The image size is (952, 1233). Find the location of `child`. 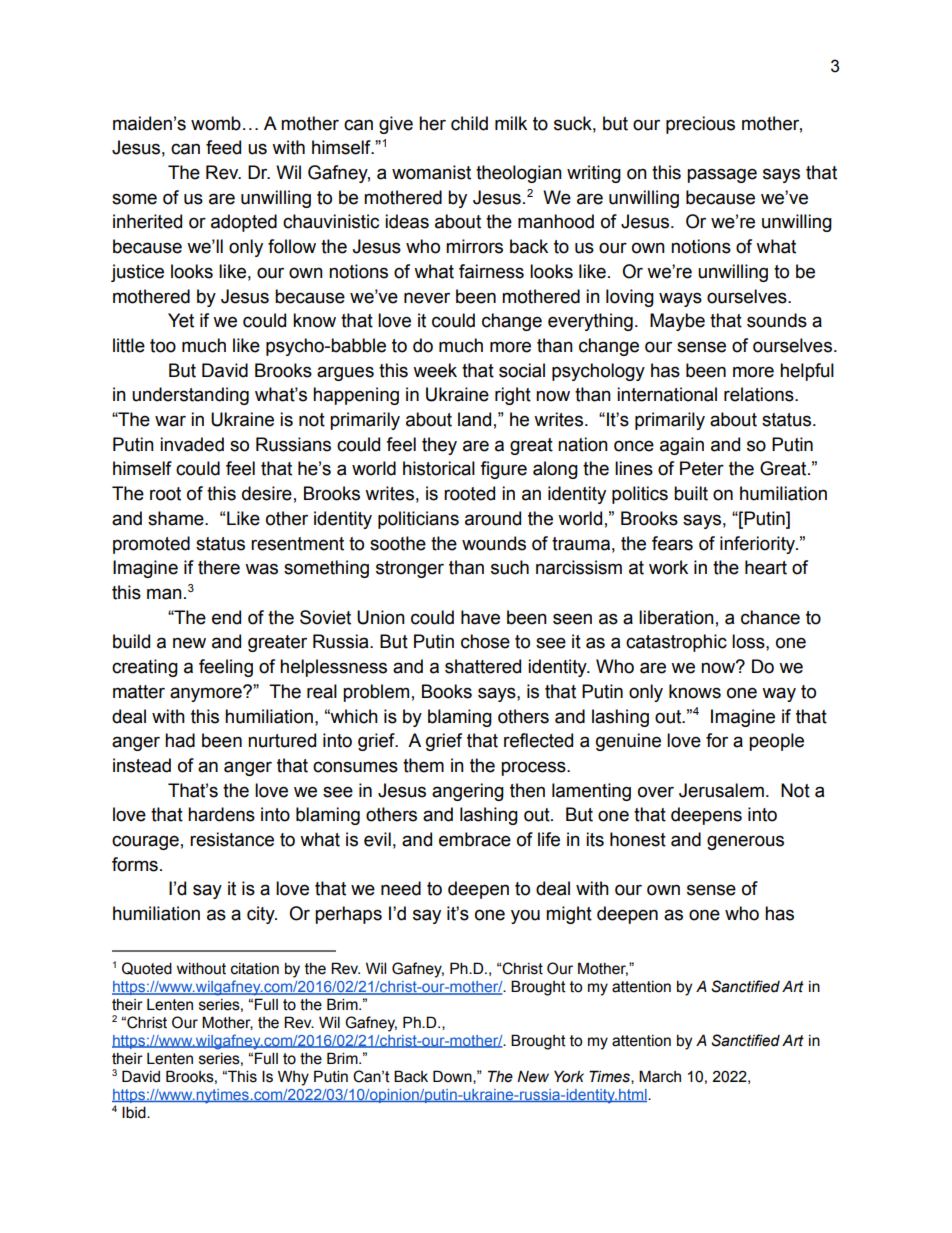

child is located at coordinates (469, 123).
